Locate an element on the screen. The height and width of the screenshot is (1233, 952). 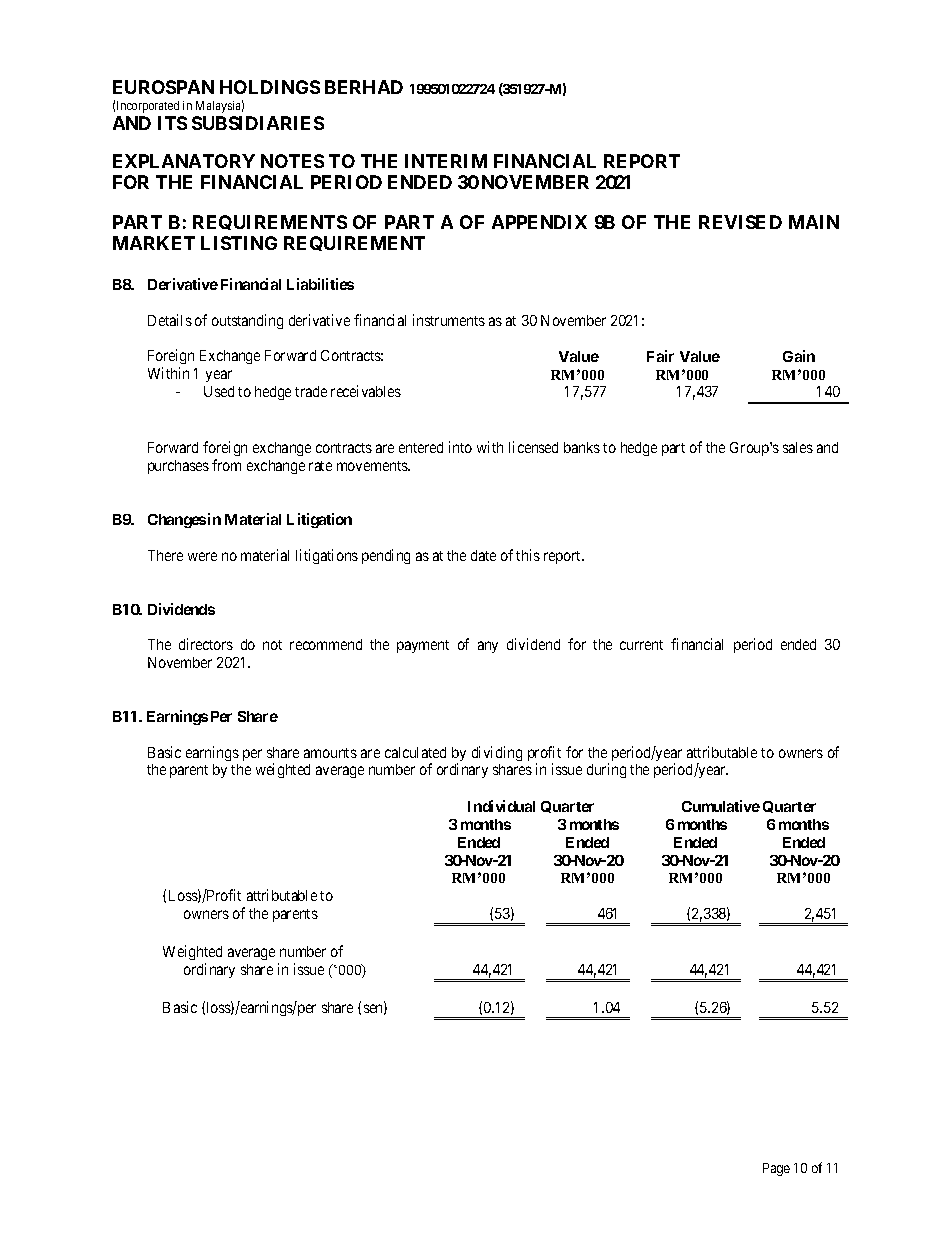
payment is located at coordinates (423, 646).
